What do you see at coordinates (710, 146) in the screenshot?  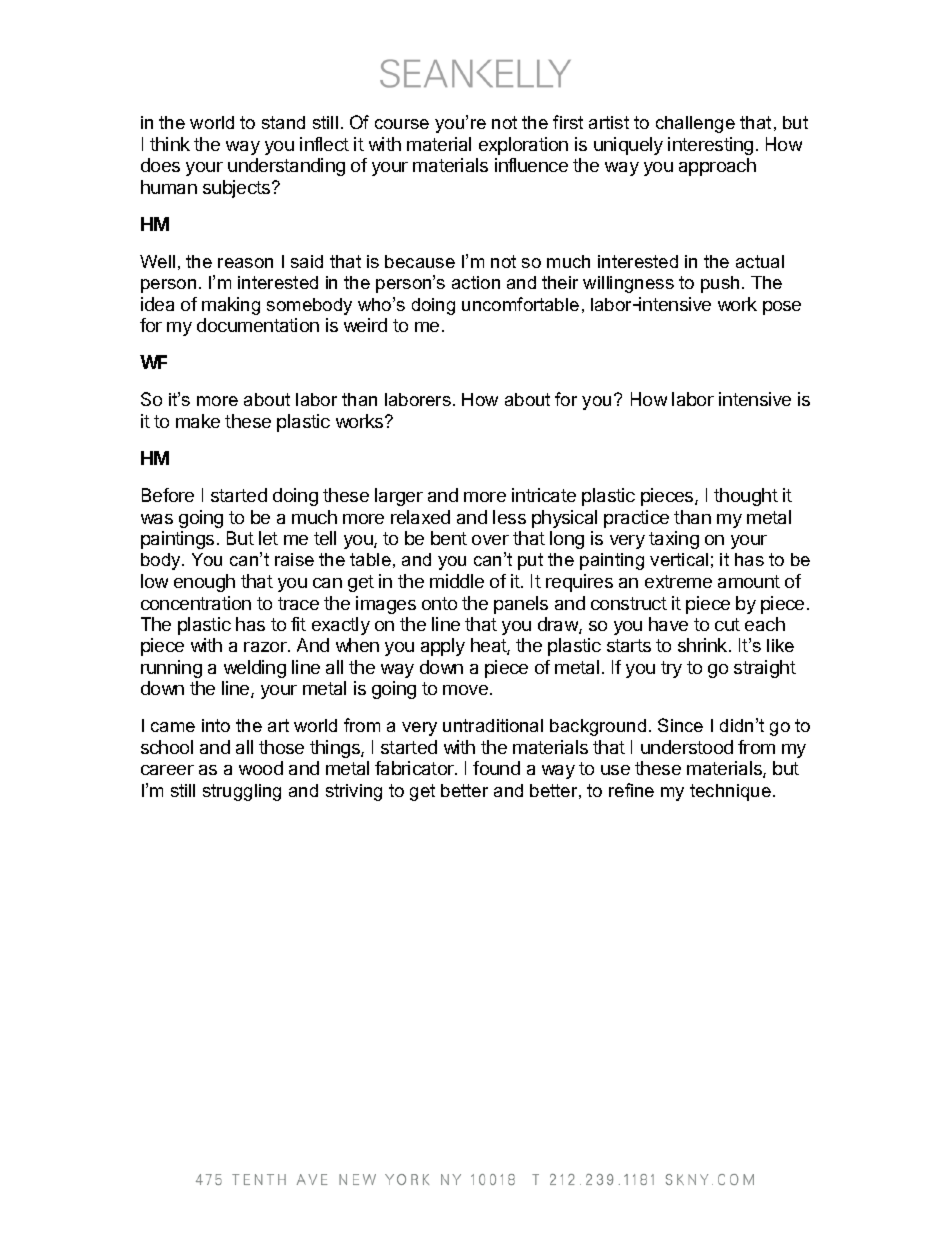 I see `interesting` at bounding box center [710, 146].
